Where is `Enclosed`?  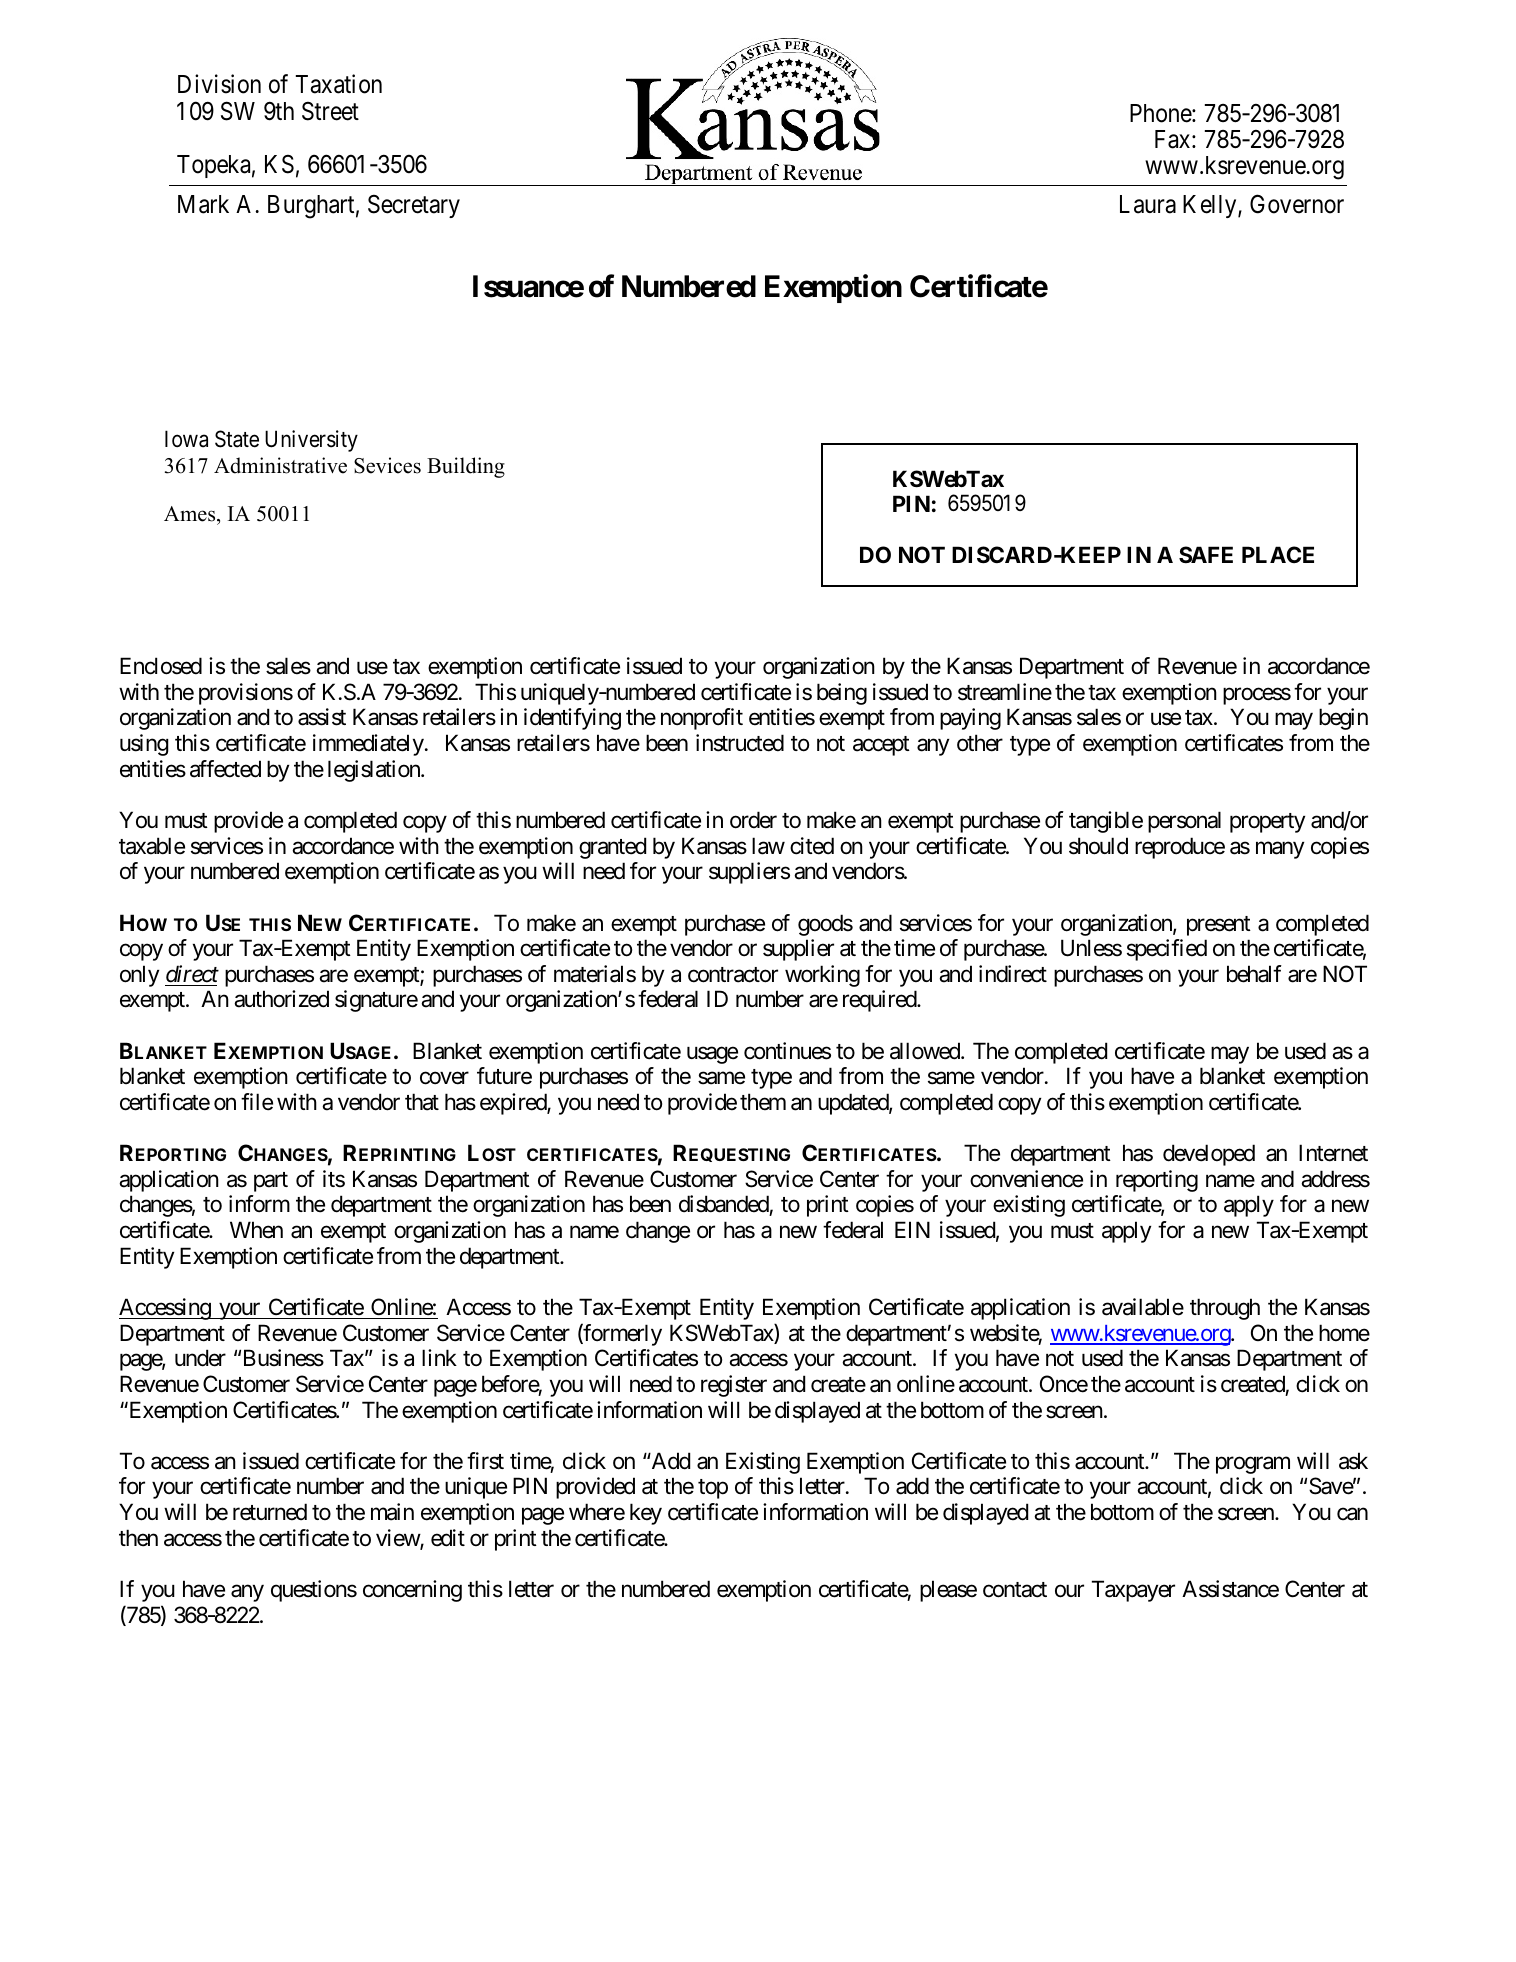
Enclosed is located at coordinates (161, 666).
